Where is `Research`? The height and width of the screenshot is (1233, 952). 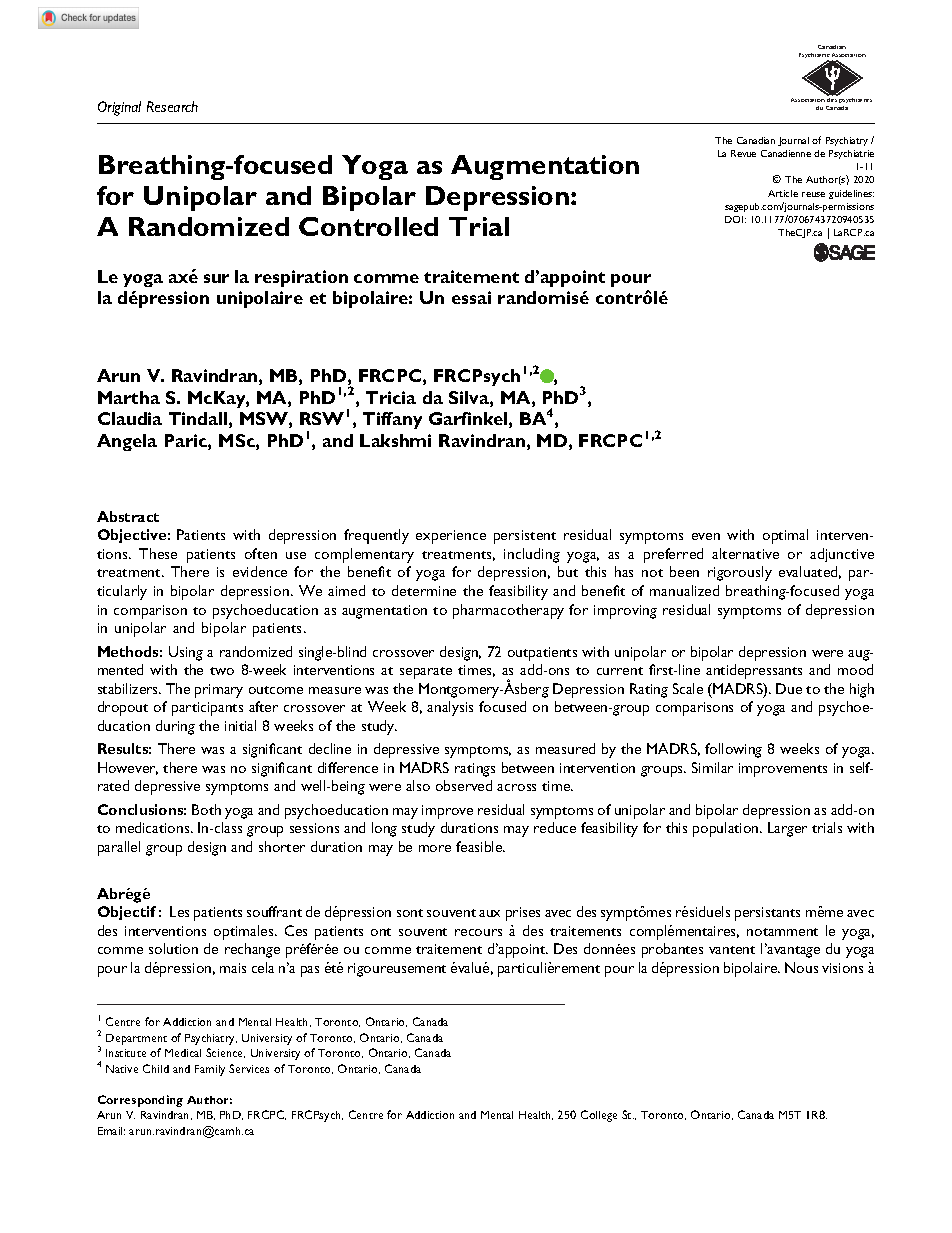 Research is located at coordinates (172, 106).
